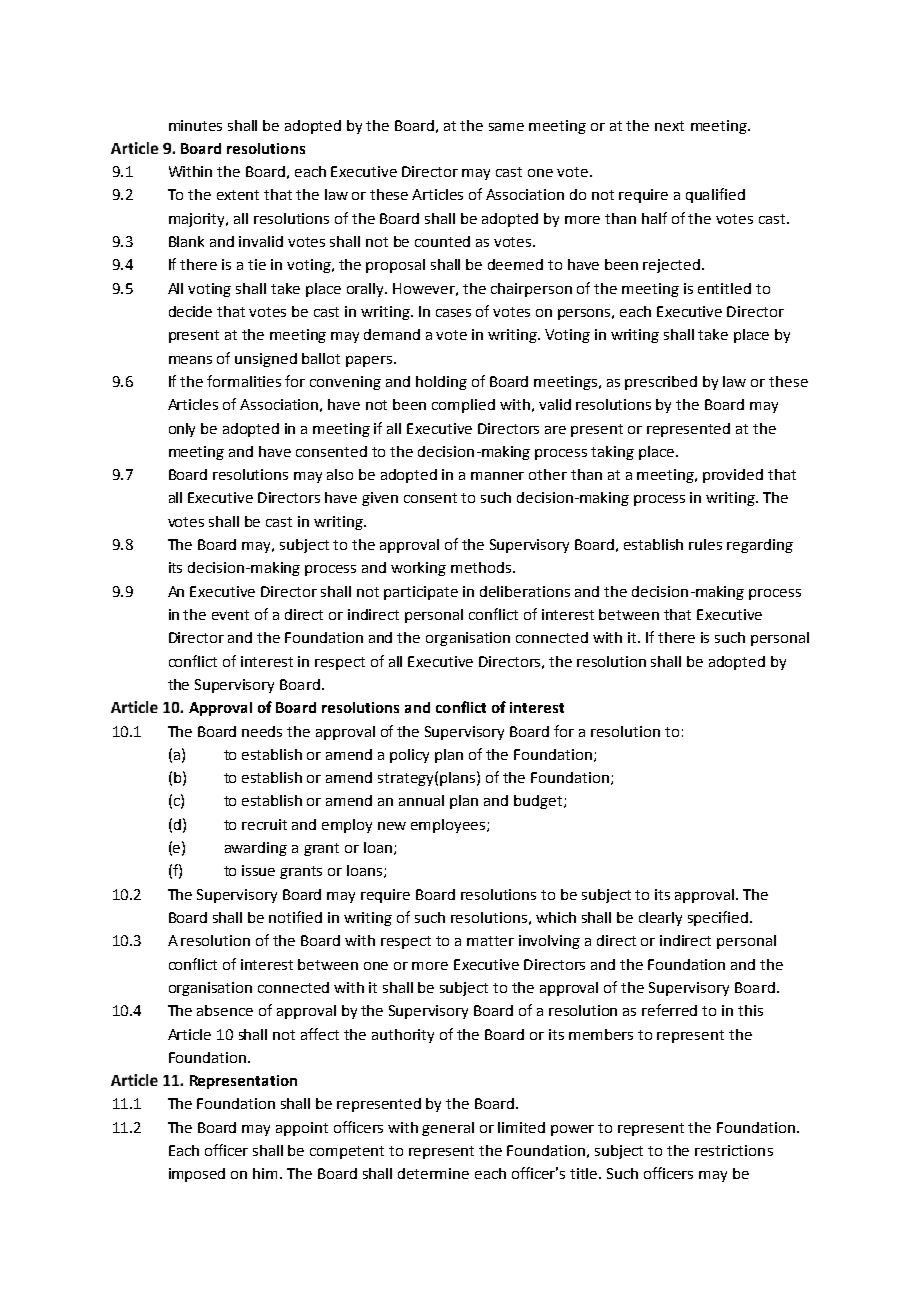 Image resolution: width=924 pixels, height=1308 pixels. I want to click on extent, so click(238, 195).
